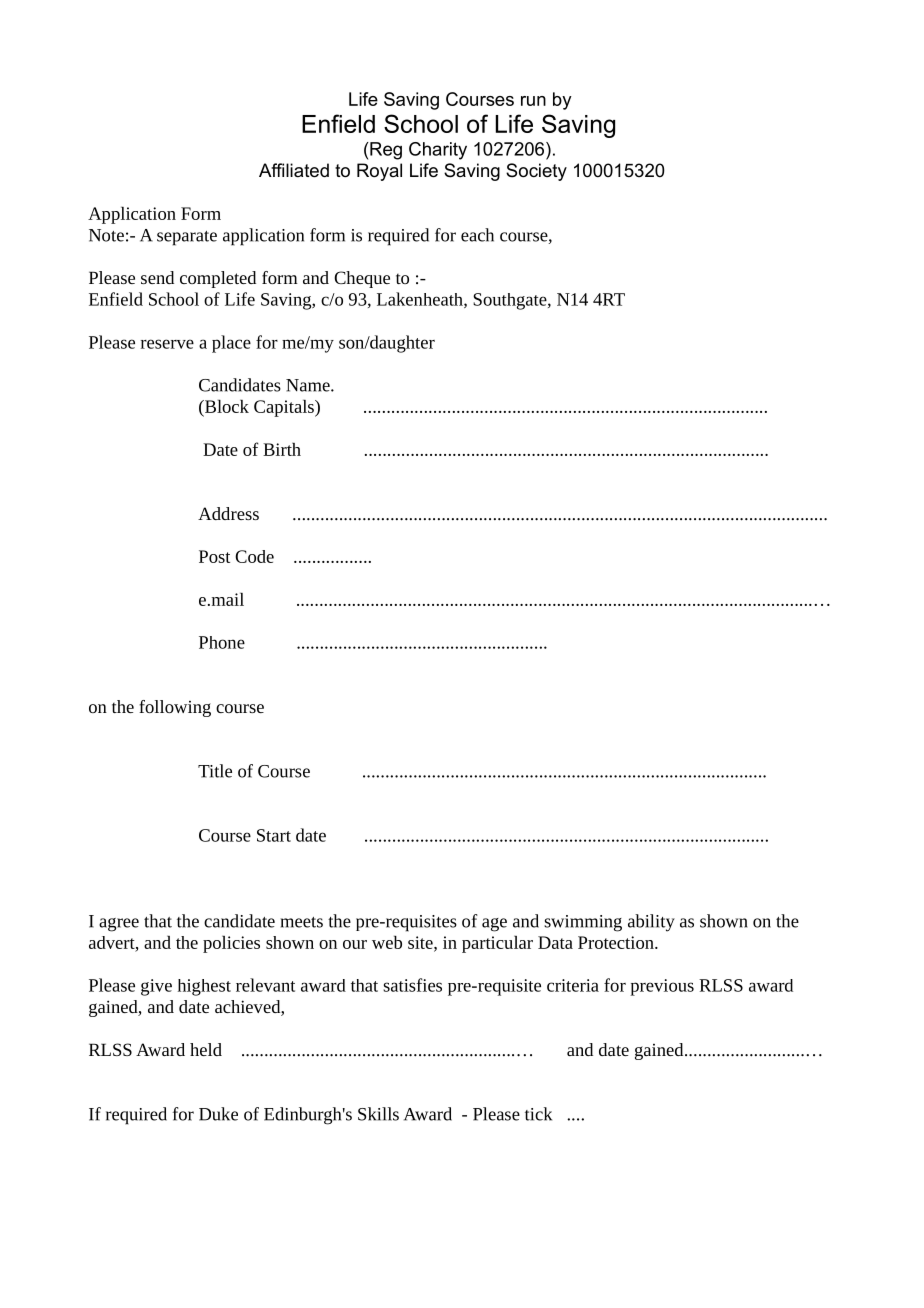 The image size is (924, 1308). Describe the element at coordinates (583, 923) in the screenshot. I see `swimming` at that location.
